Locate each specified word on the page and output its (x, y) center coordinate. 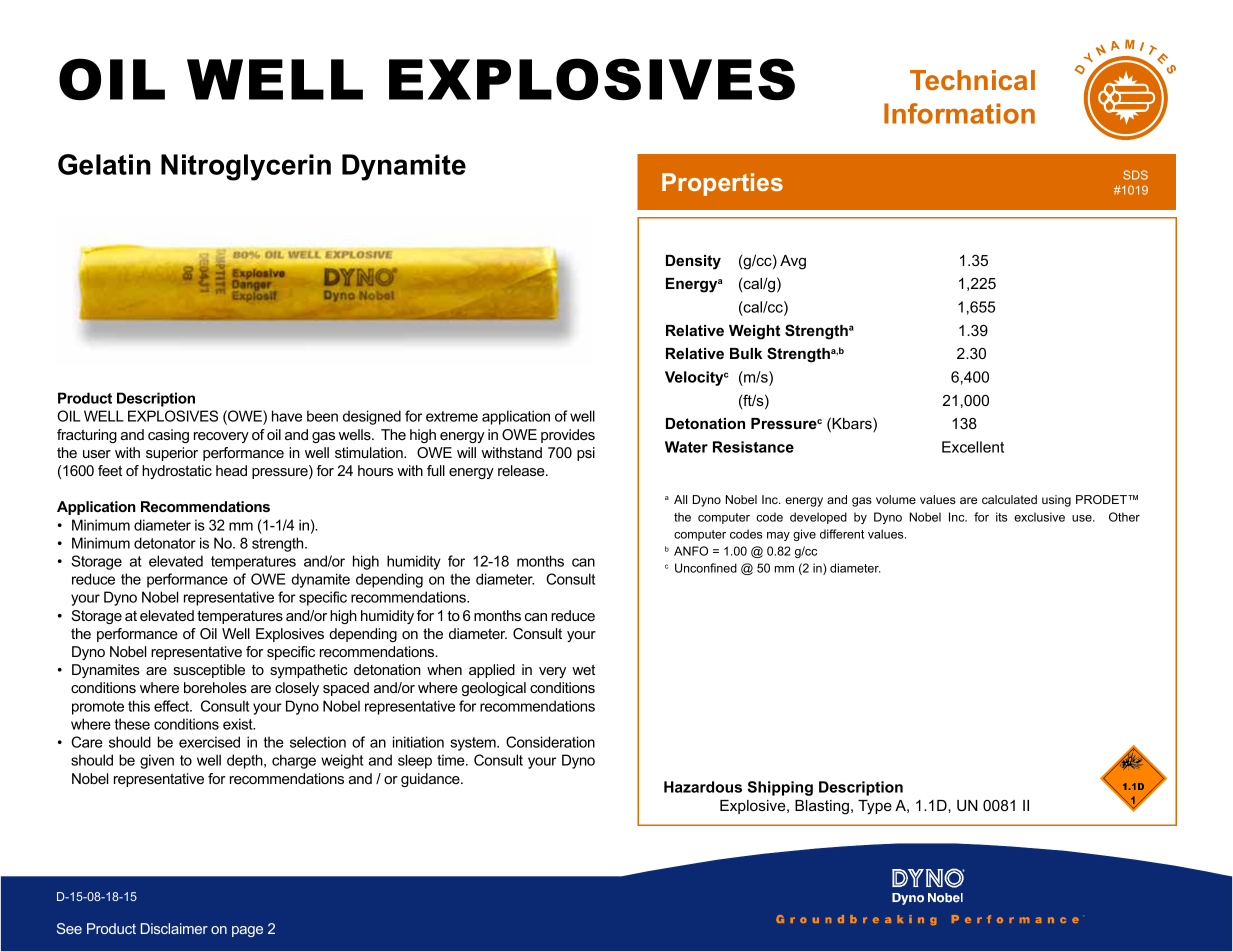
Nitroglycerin (246, 167)
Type (875, 807)
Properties (722, 184)
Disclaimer (174, 928)
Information (959, 113)
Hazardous (703, 787)
